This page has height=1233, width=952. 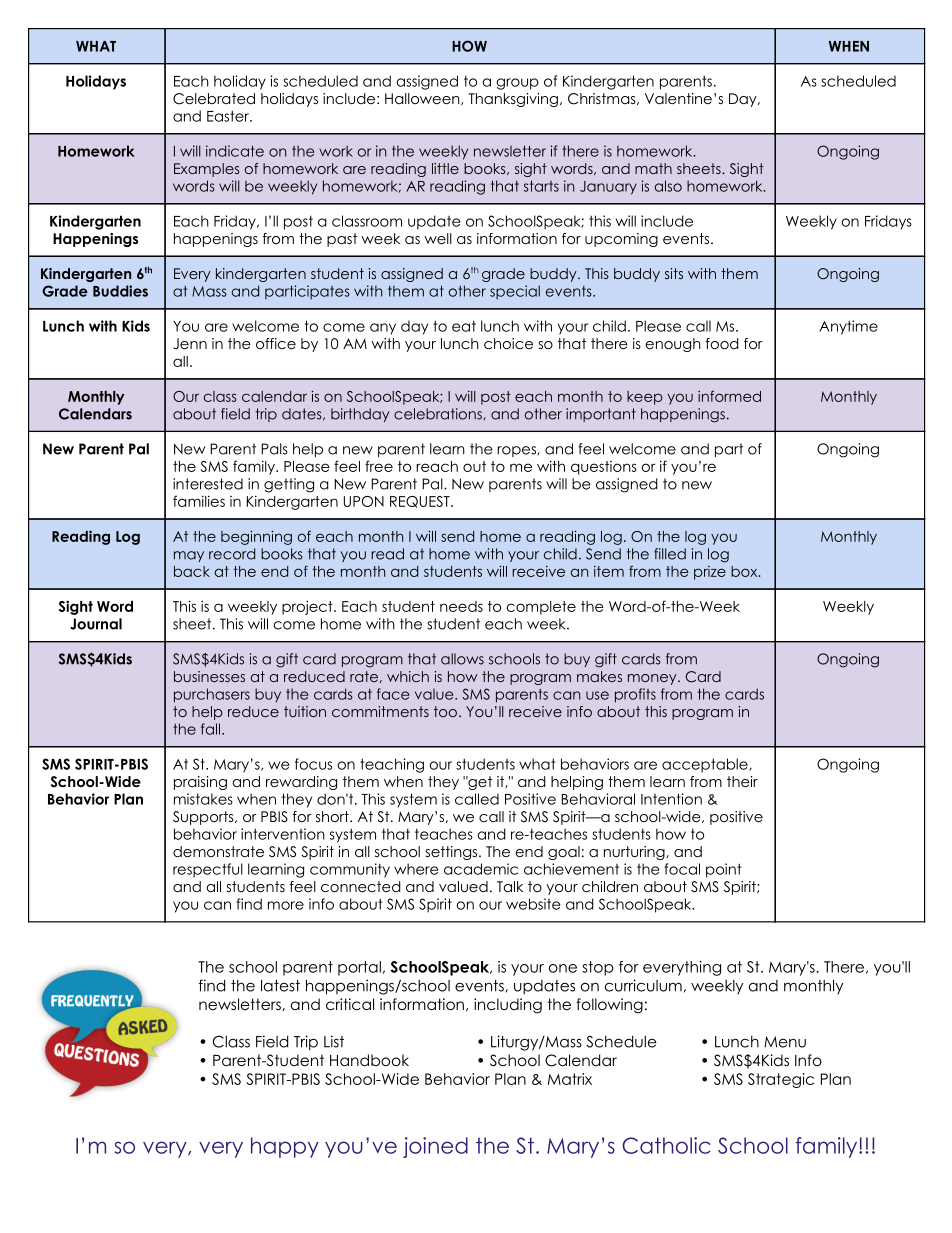 I want to click on needs, so click(x=461, y=606).
